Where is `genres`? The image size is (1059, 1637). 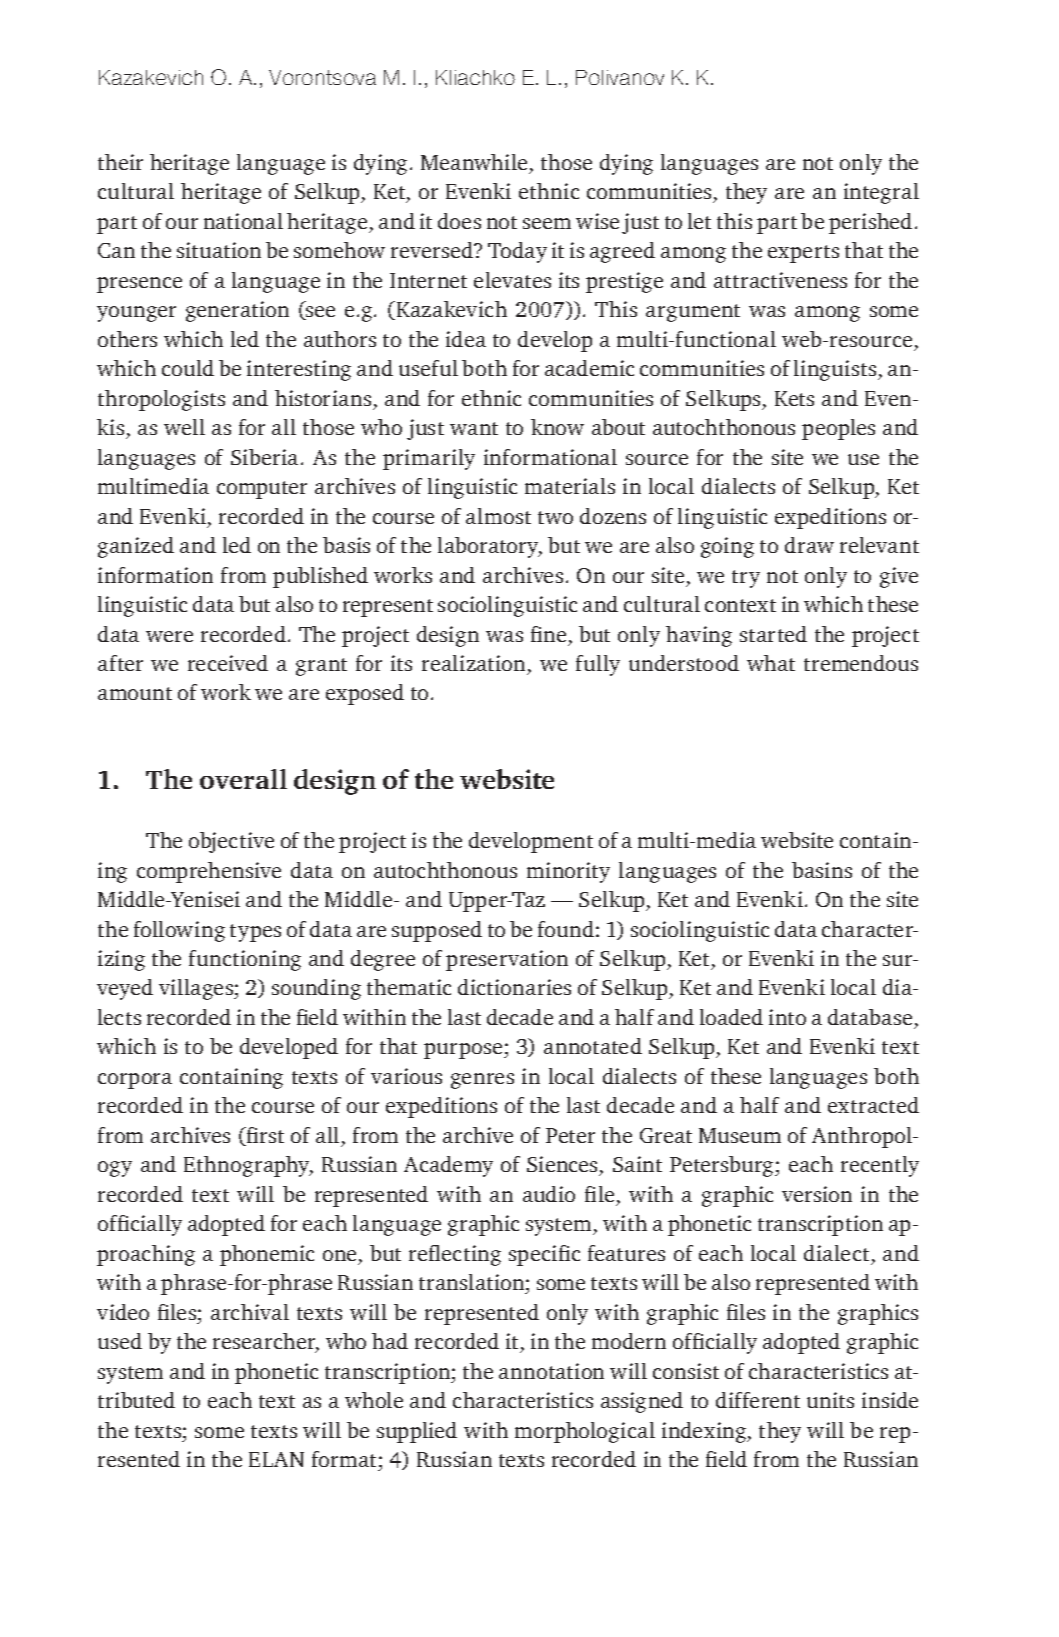 genres is located at coordinates (482, 1081).
